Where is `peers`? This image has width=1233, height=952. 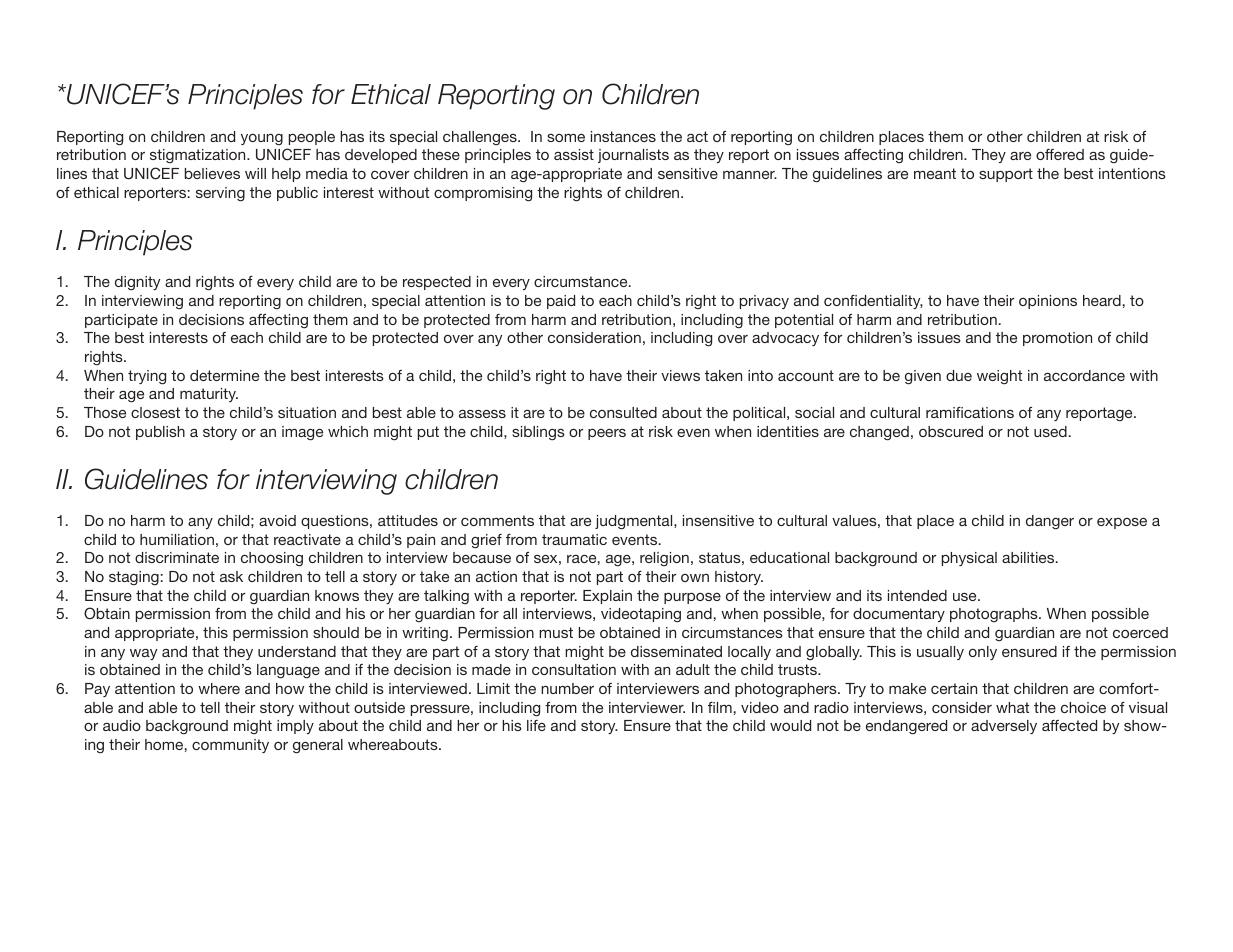
peers is located at coordinates (607, 434).
